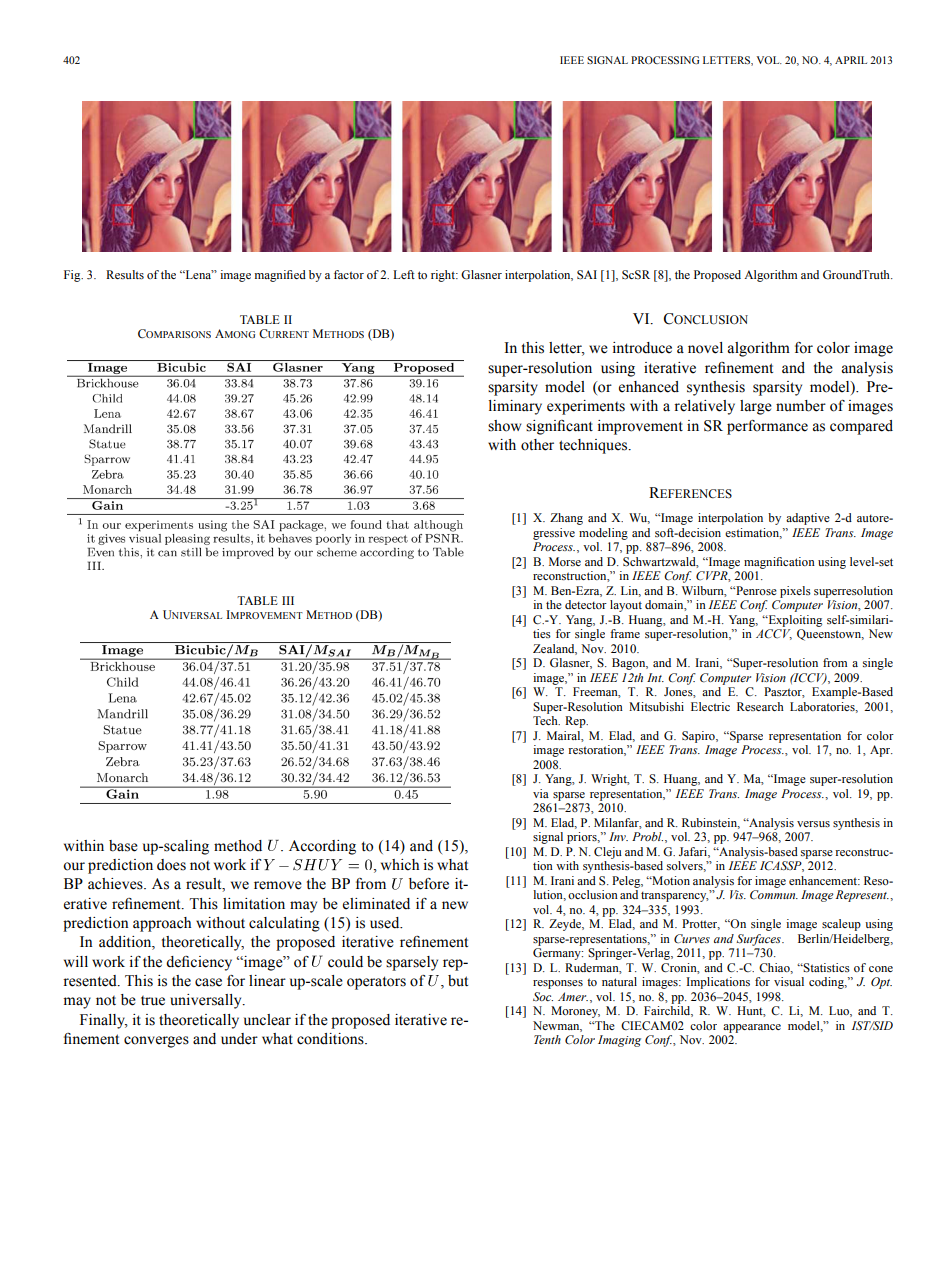 Image resolution: width=952 pixels, height=1270 pixels. Describe the element at coordinates (171, 865) in the image. I see `does` at that location.
